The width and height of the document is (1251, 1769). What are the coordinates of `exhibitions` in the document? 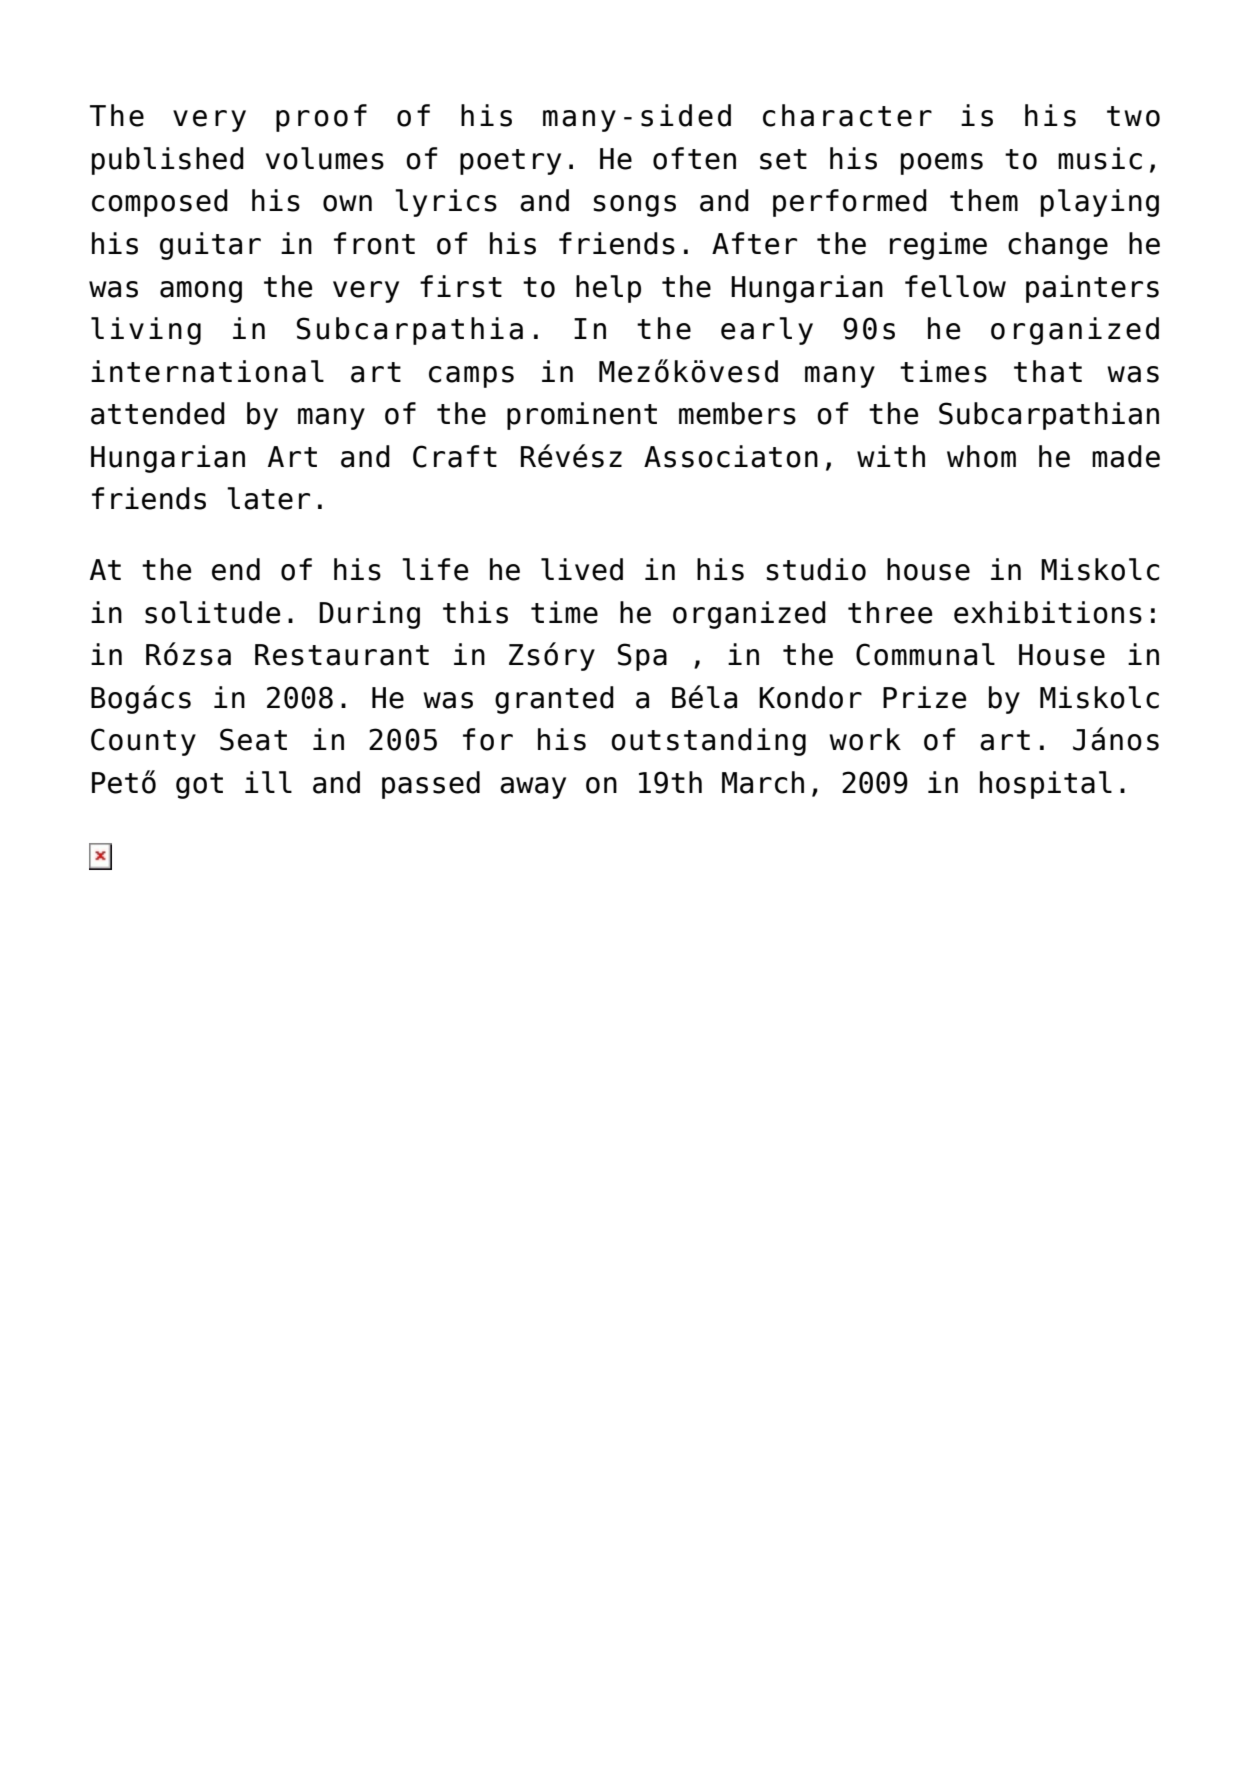 It's located at (1048, 612).
